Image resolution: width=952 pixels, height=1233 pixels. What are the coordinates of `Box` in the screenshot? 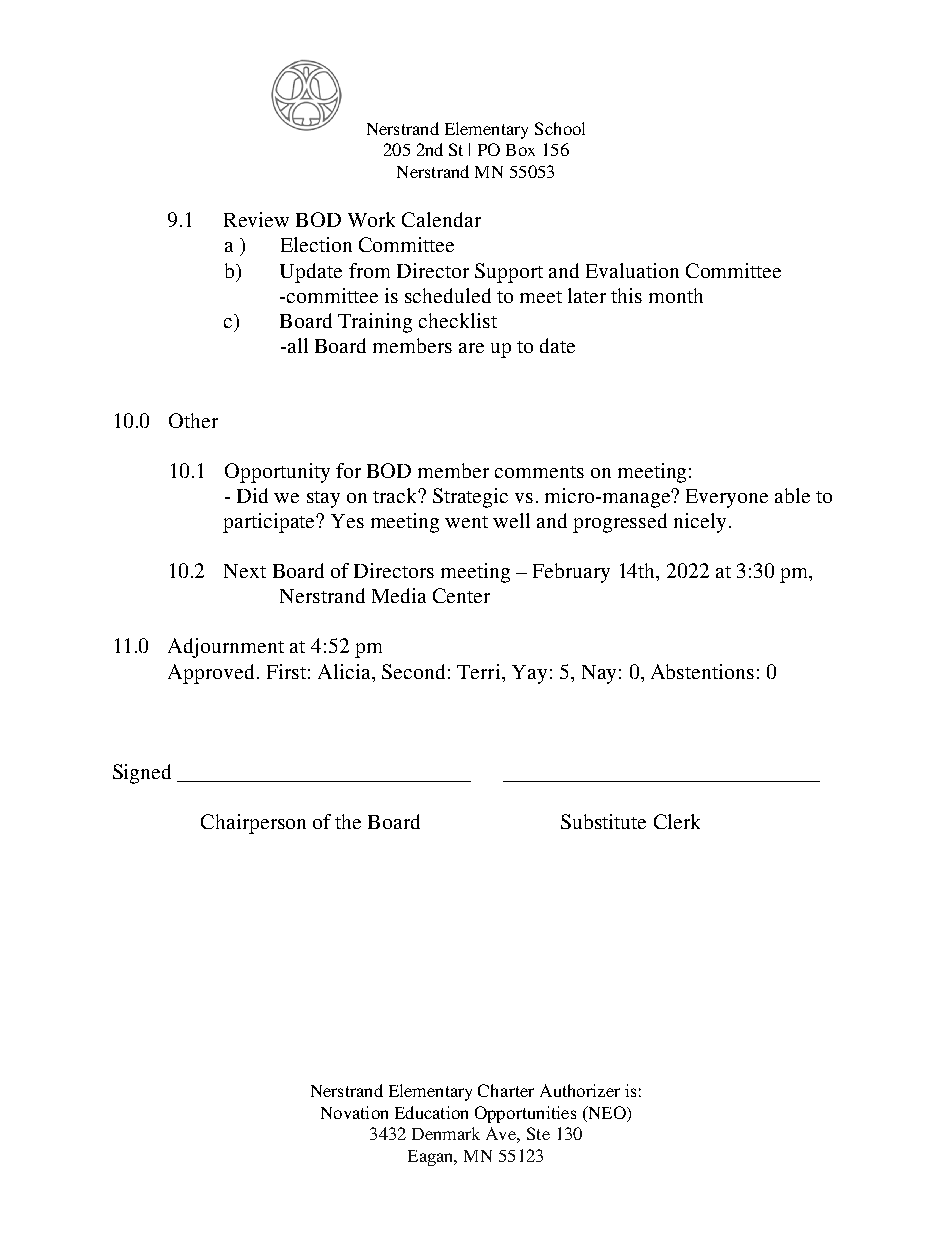 It's located at (520, 150).
